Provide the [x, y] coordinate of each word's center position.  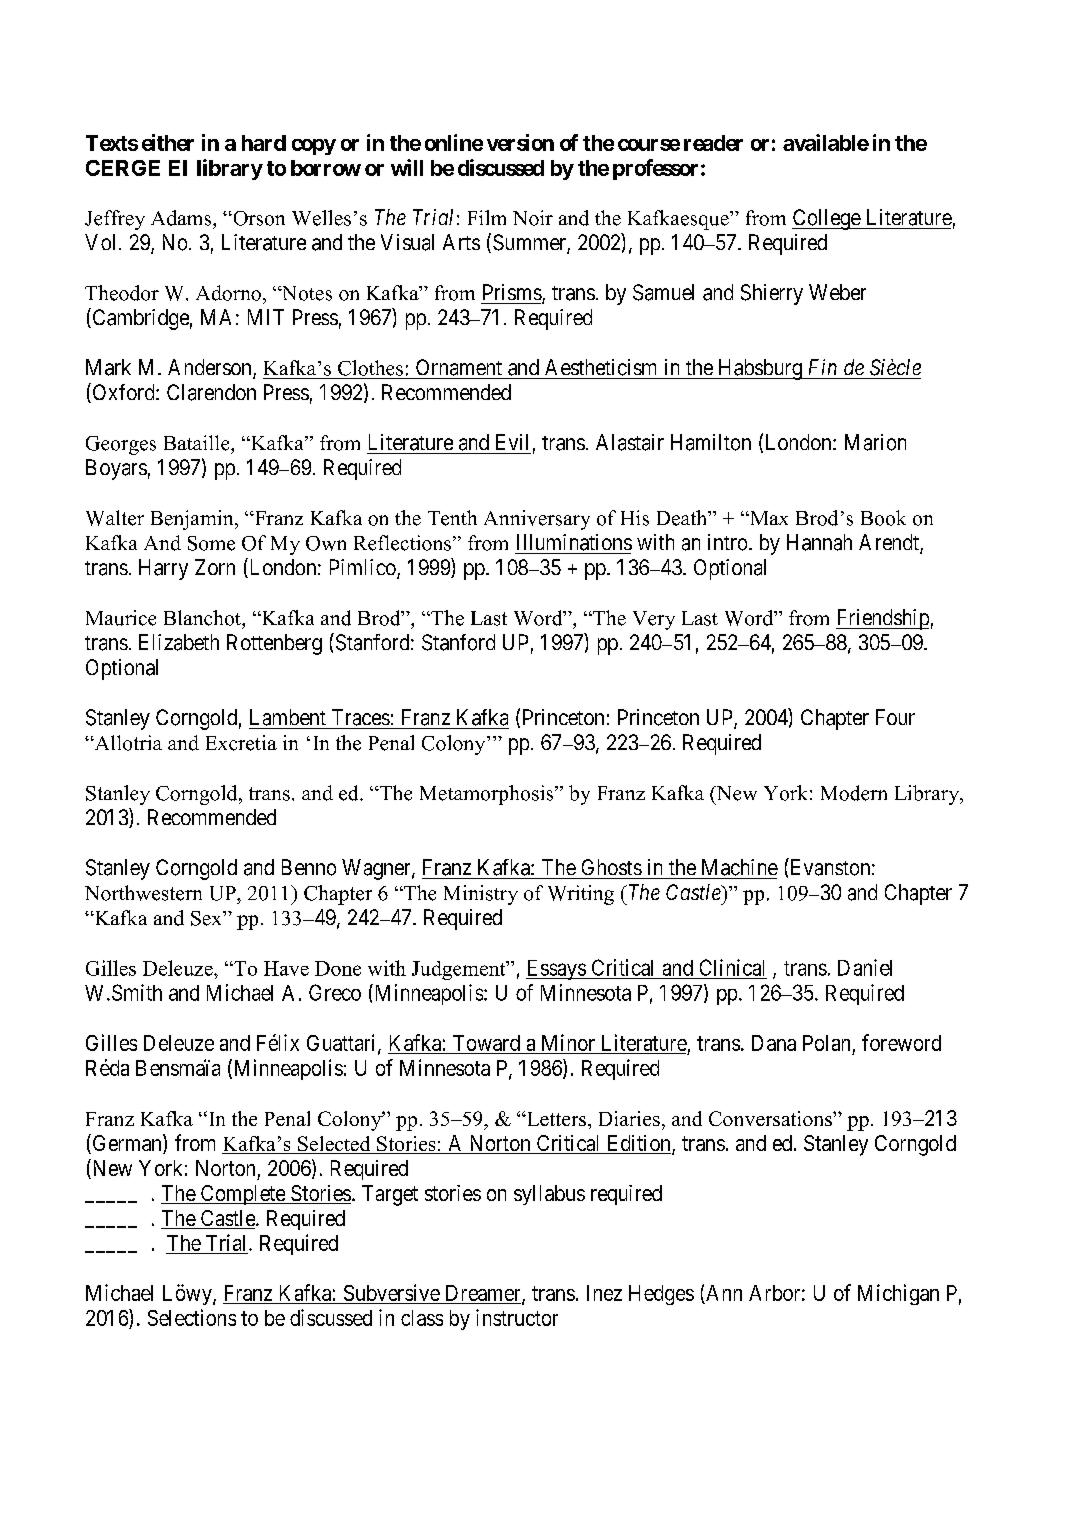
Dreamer [483, 1294]
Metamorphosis [488, 795]
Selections [192, 1317]
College [827, 219]
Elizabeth [179, 642]
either [168, 142]
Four [895, 717]
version [520, 142]
